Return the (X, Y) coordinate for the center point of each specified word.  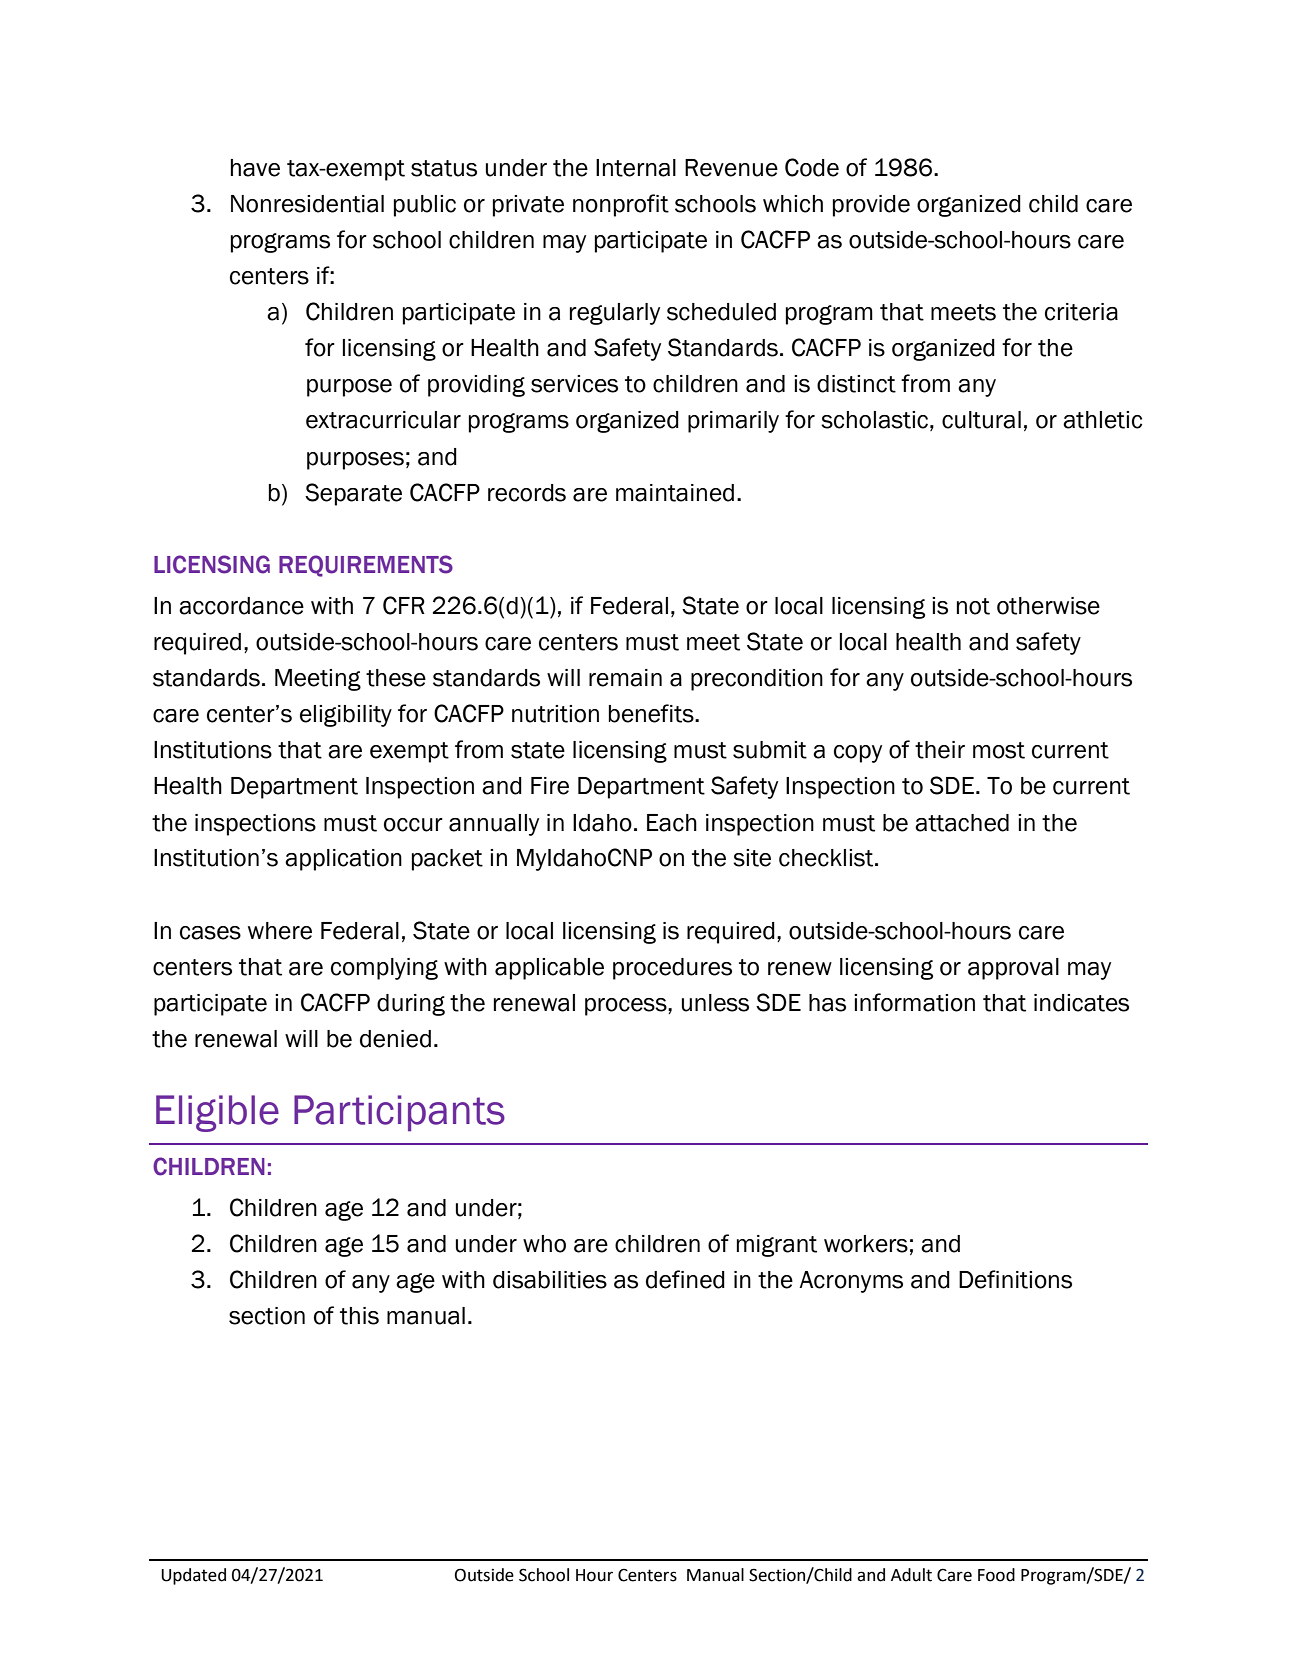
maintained (675, 493)
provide (871, 206)
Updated (193, 1576)
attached (962, 823)
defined (685, 1279)
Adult (911, 1575)
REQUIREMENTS (366, 566)
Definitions (1015, 1279)
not (973, 606)
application (343, 860)
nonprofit (621, 205)
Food (996, 1575)
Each (672, 823)
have (255, 168)
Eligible (217, 1113)
